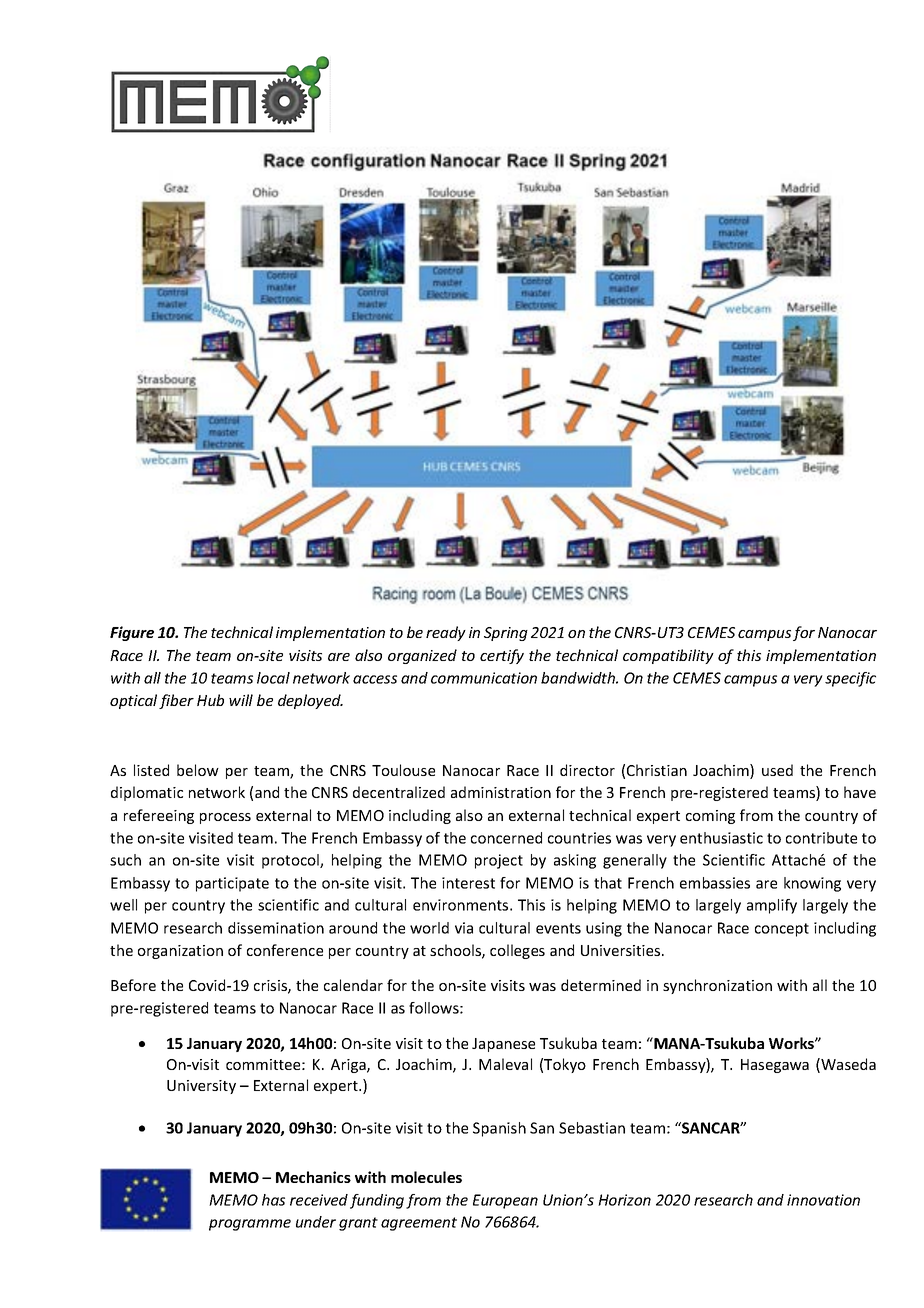 The width and height of the document is (924, 1308). What do you see at coordinates (823, 1200) in the document?
I see `innovation` at bounding box center [823, 1200].
